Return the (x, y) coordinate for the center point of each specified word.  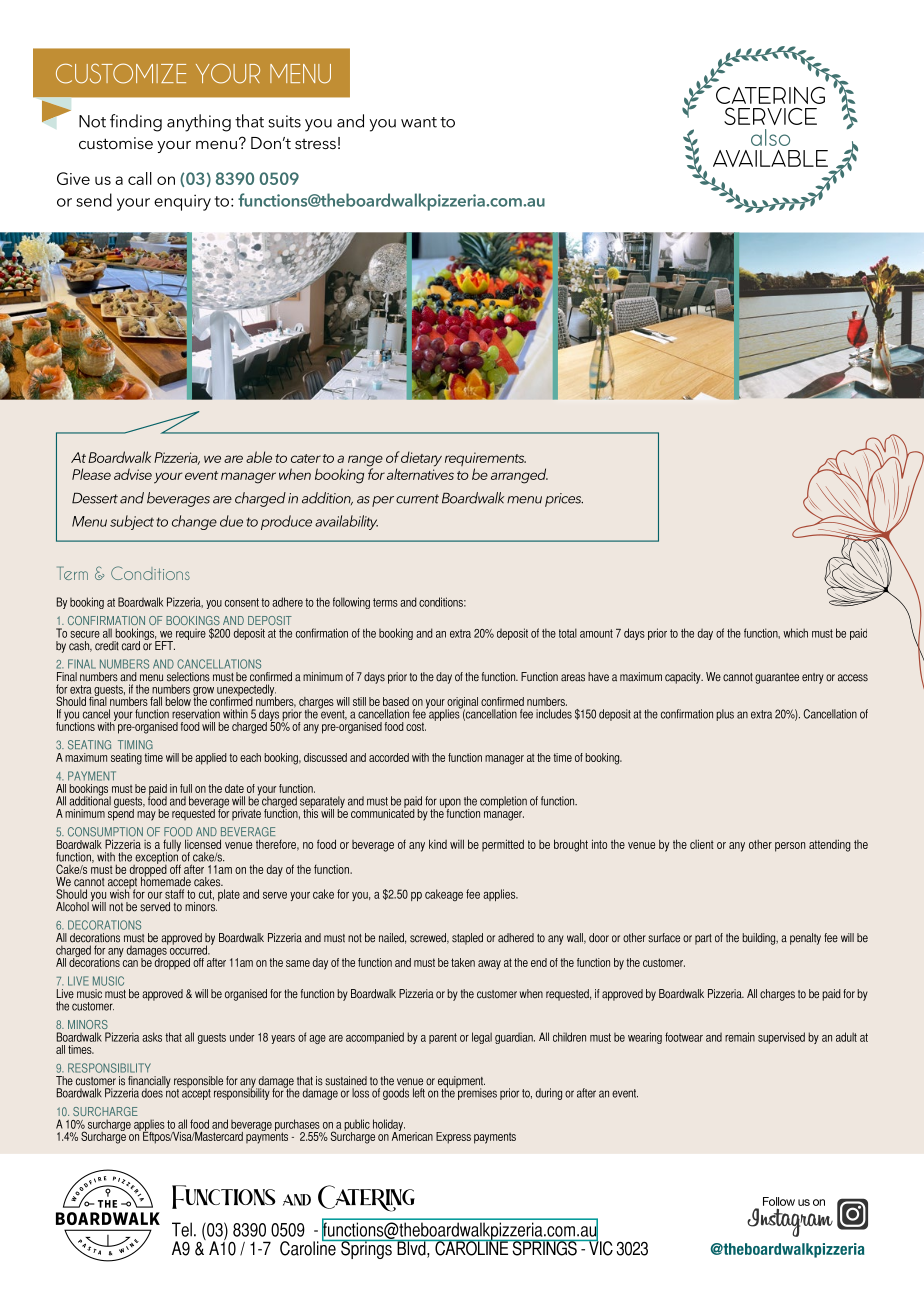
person (790, 847)
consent (242, 602)
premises (476, 1093)
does (152, 1093)
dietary (421, 459)
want (419, 122)
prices (564, 500)
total (568, 633)
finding (136, 123)
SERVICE (770, 116)
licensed (203, 844)
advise (133, 474)
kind (438, 844)
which (795, 633)
